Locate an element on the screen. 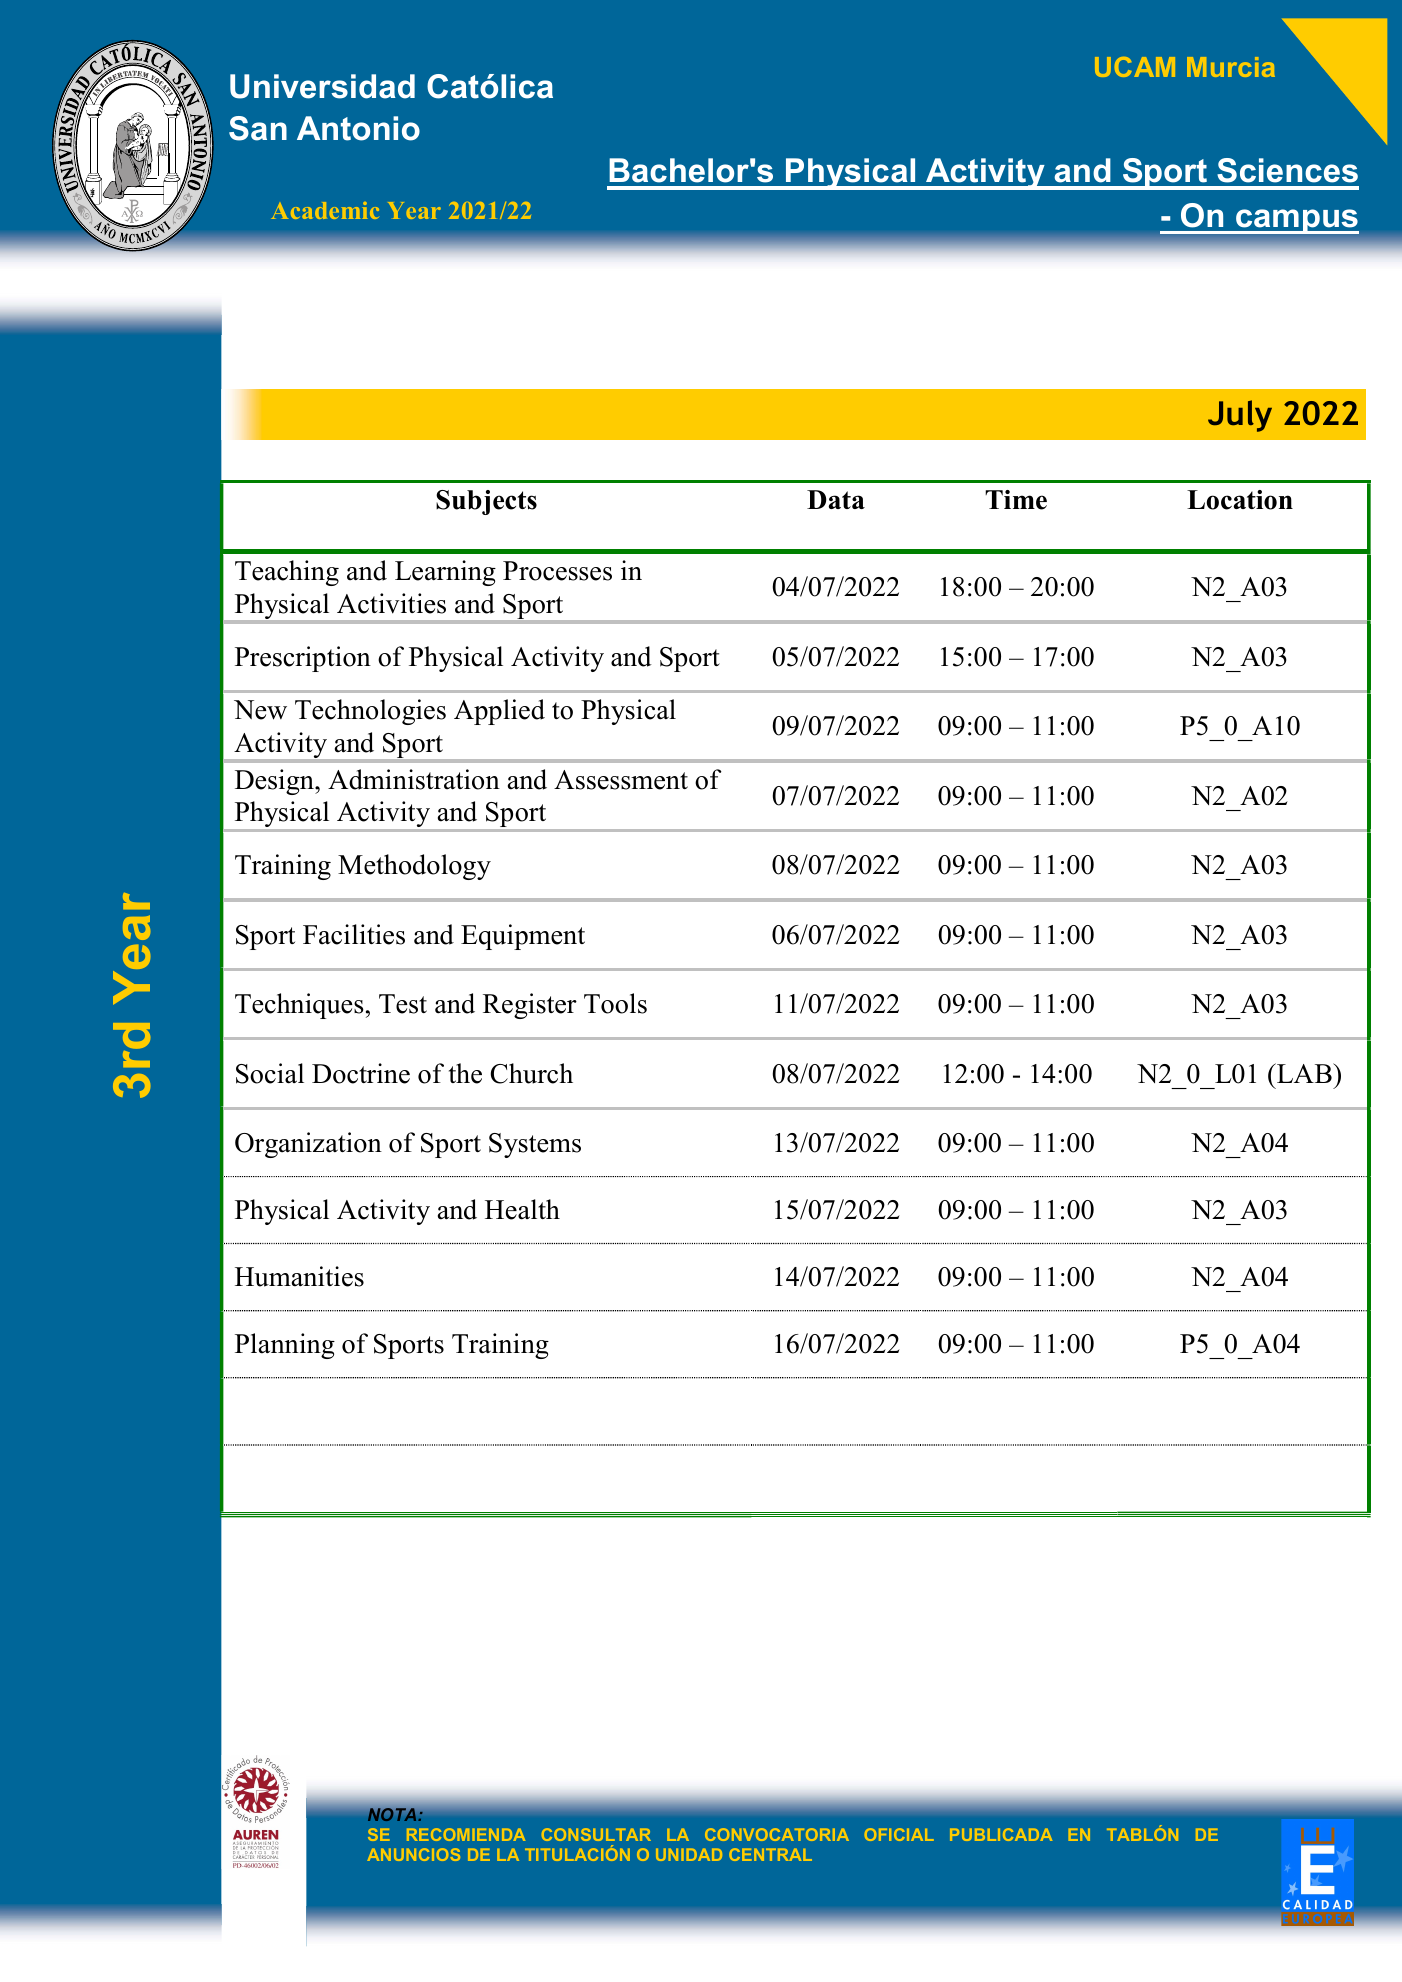 This screenshot has width=1402, height=1982. Test is located at coordinates (403, 1004).
